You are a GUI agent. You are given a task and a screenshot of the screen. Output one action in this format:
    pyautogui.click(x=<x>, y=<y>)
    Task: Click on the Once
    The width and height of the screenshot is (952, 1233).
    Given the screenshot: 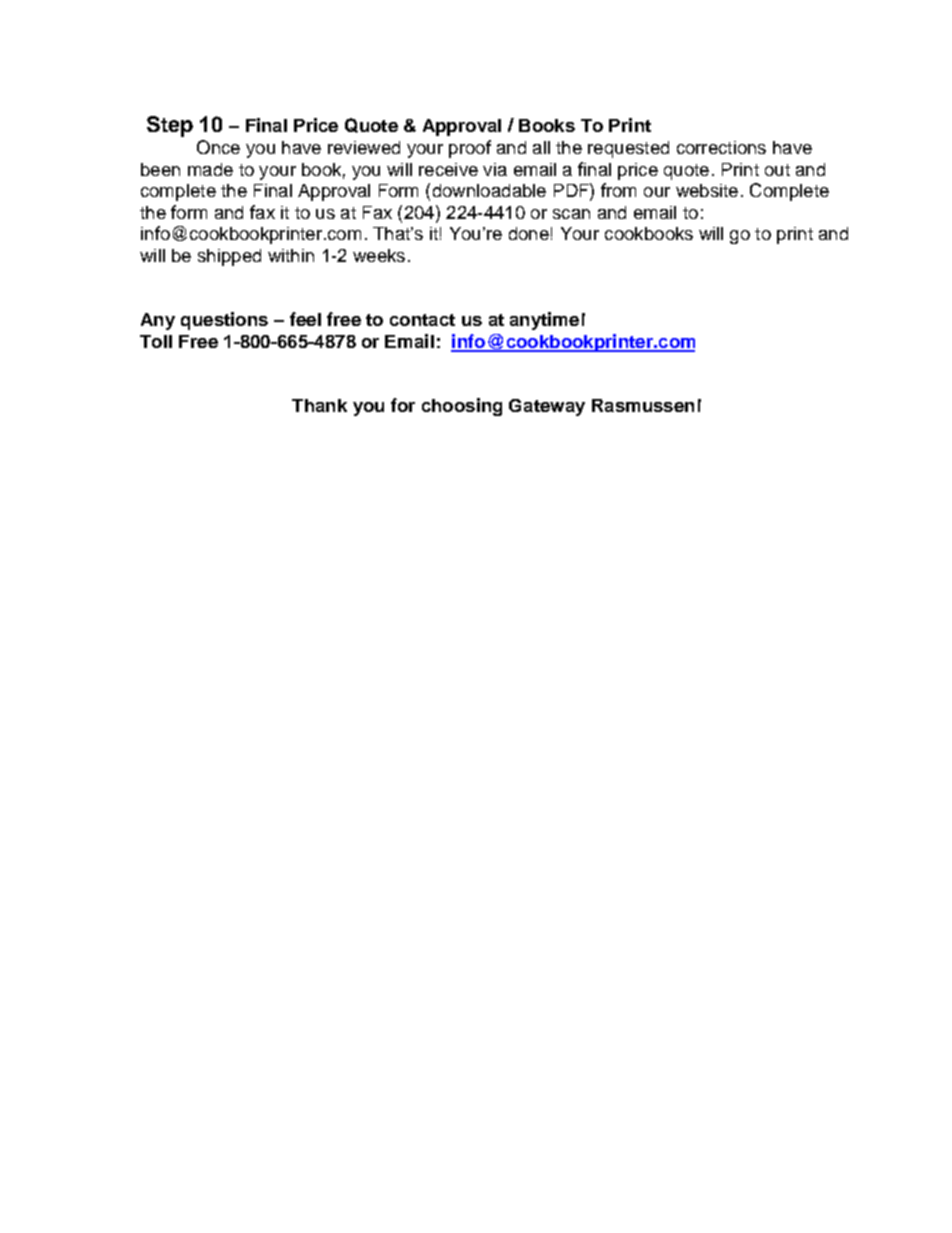 What is the action you would take?
    pyautogui.click(x=218, y=147)
